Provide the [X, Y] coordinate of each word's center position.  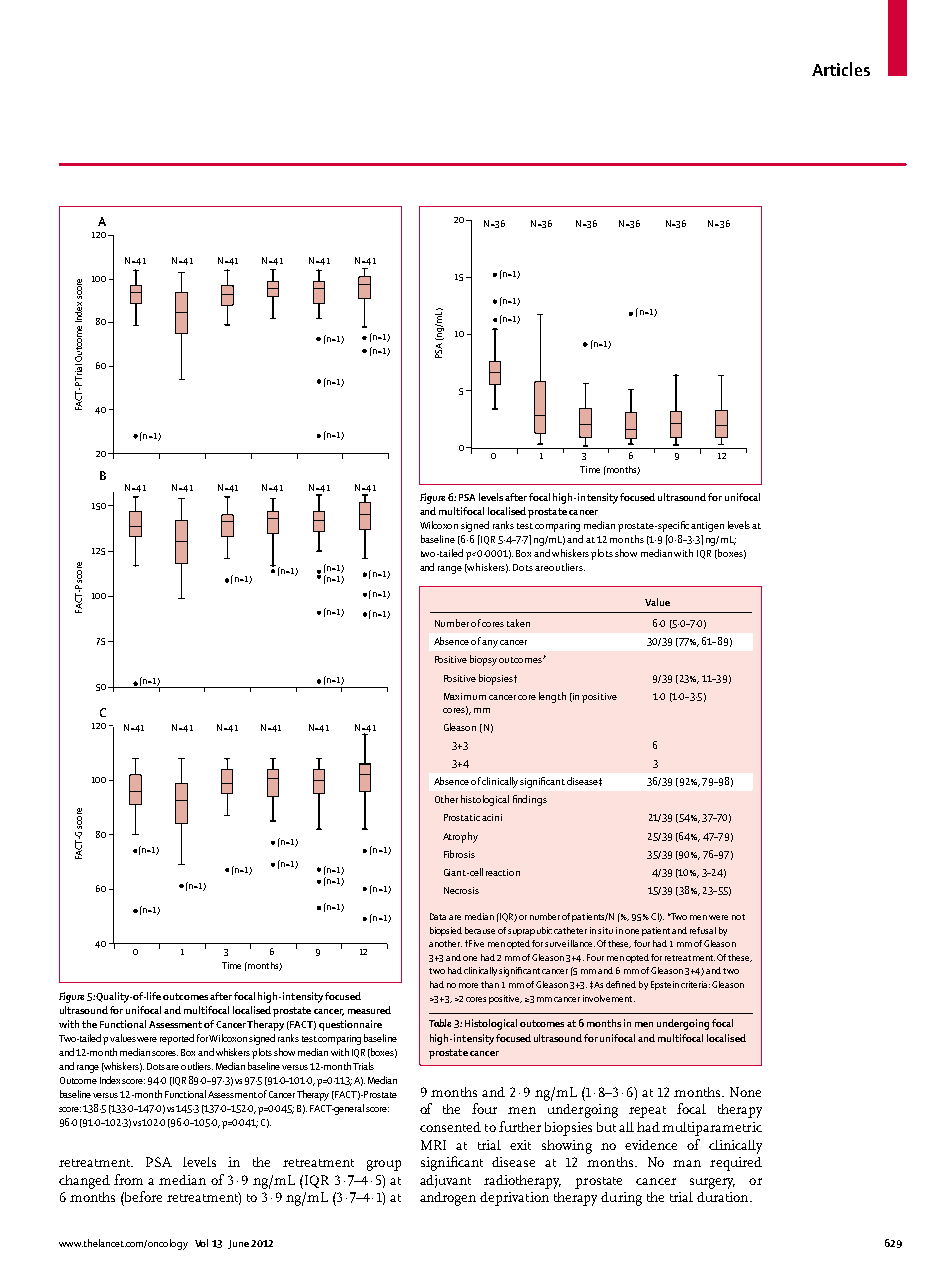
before [142, 1196]
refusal [703, 930]
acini [492, 817]
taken [518, 623]
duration [724, 1197]
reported [177, 1039]
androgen [448, 1199]
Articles [841, 69]
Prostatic [462, 817]
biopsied [446, 931]
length [552, 697]
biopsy [483, 660]
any [490, 644]
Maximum [465, 696]
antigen [707, 527]
